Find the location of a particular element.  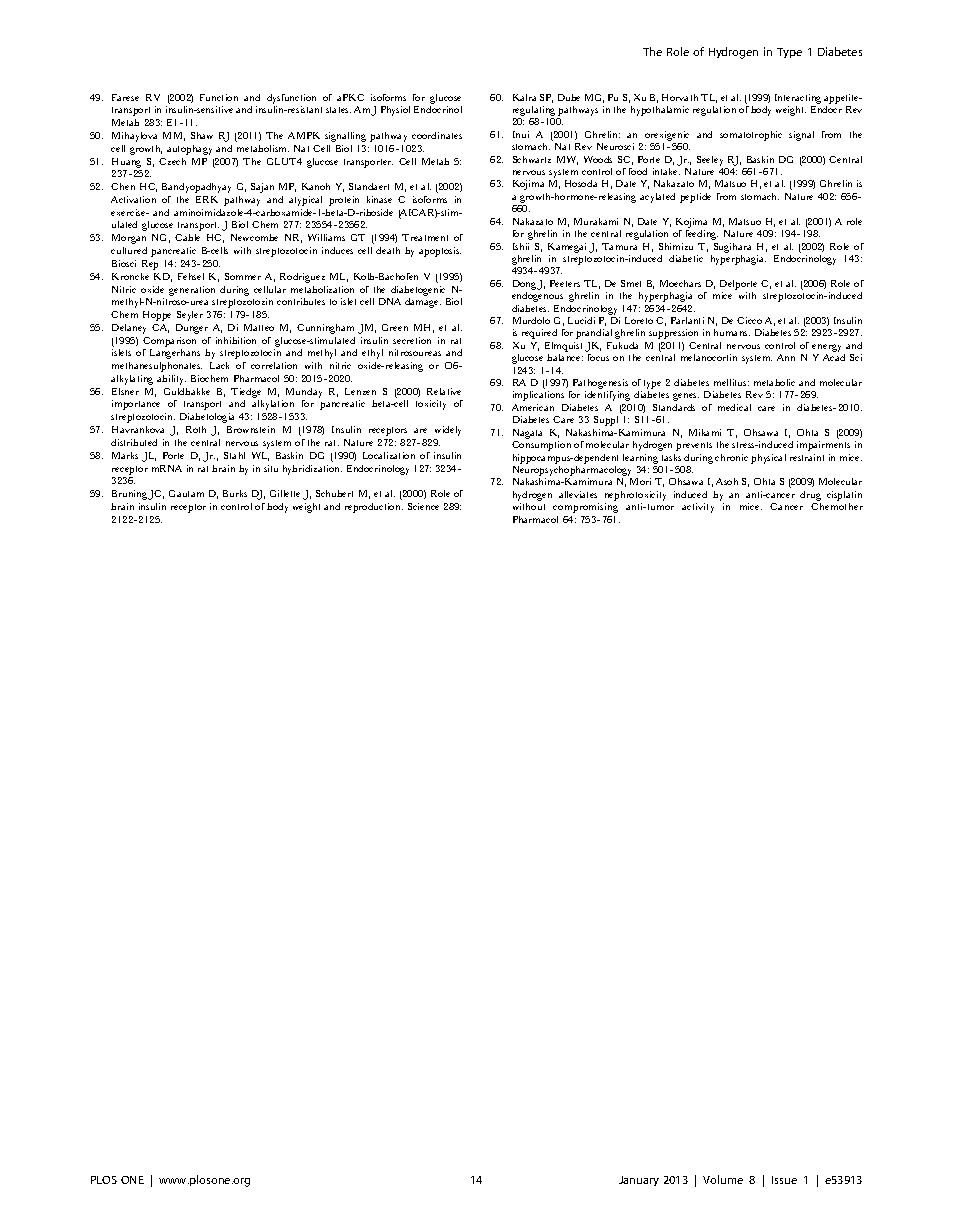

Gautam is located at coordinates (186, 493).
